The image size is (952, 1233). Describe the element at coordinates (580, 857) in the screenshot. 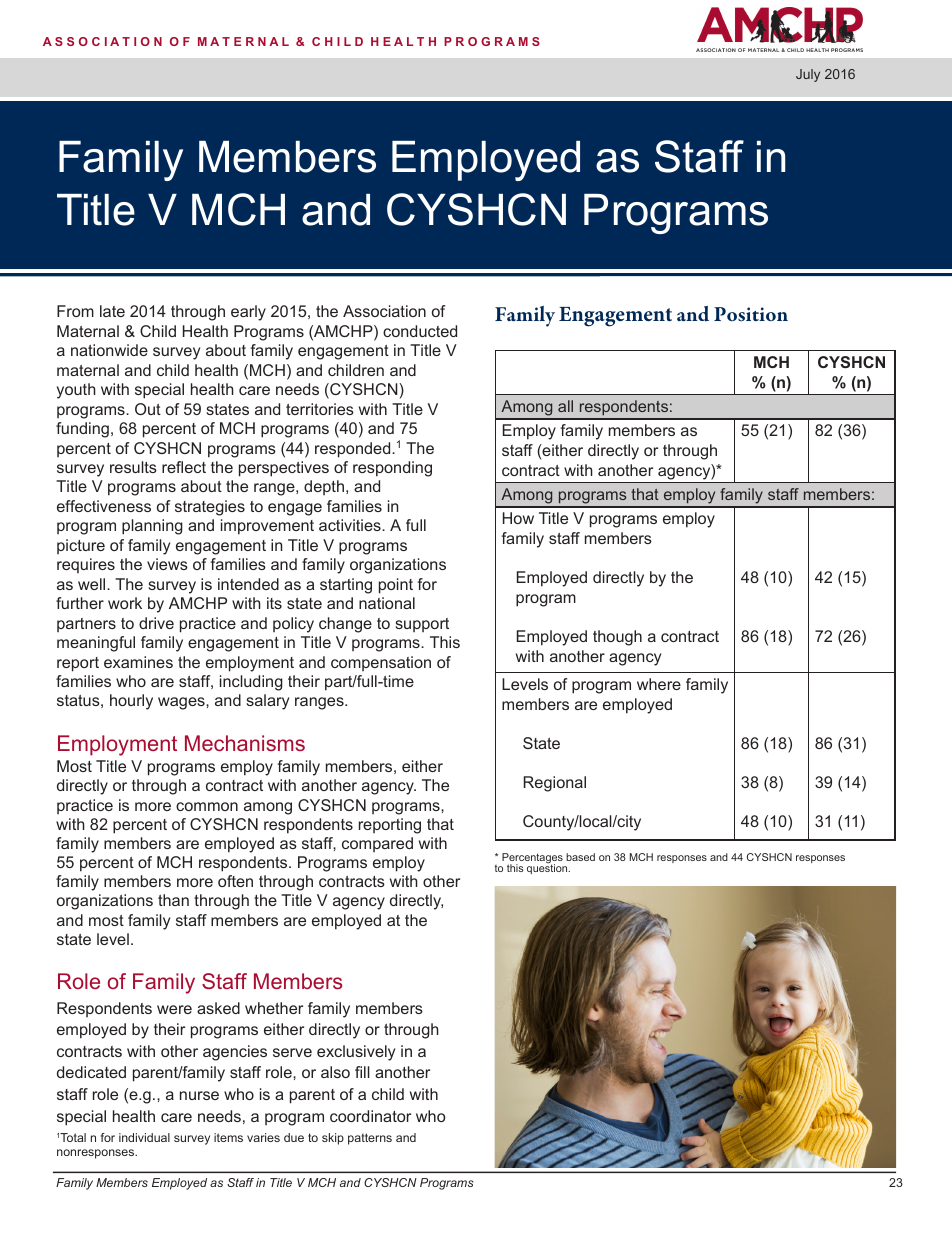

I see `based` at that location.
